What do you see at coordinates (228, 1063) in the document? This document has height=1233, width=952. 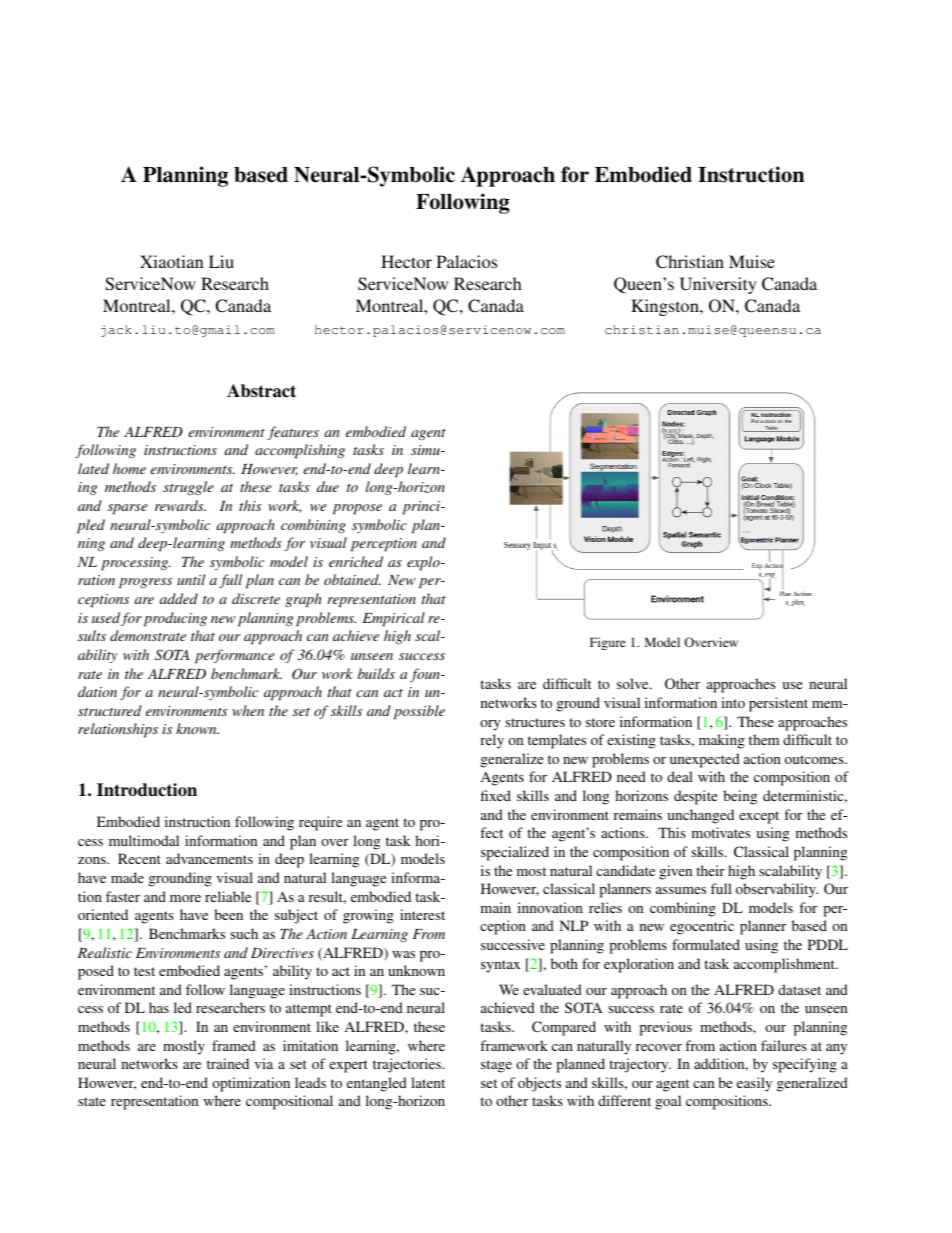 I see `trained` at bounding box center [228, 1063].
